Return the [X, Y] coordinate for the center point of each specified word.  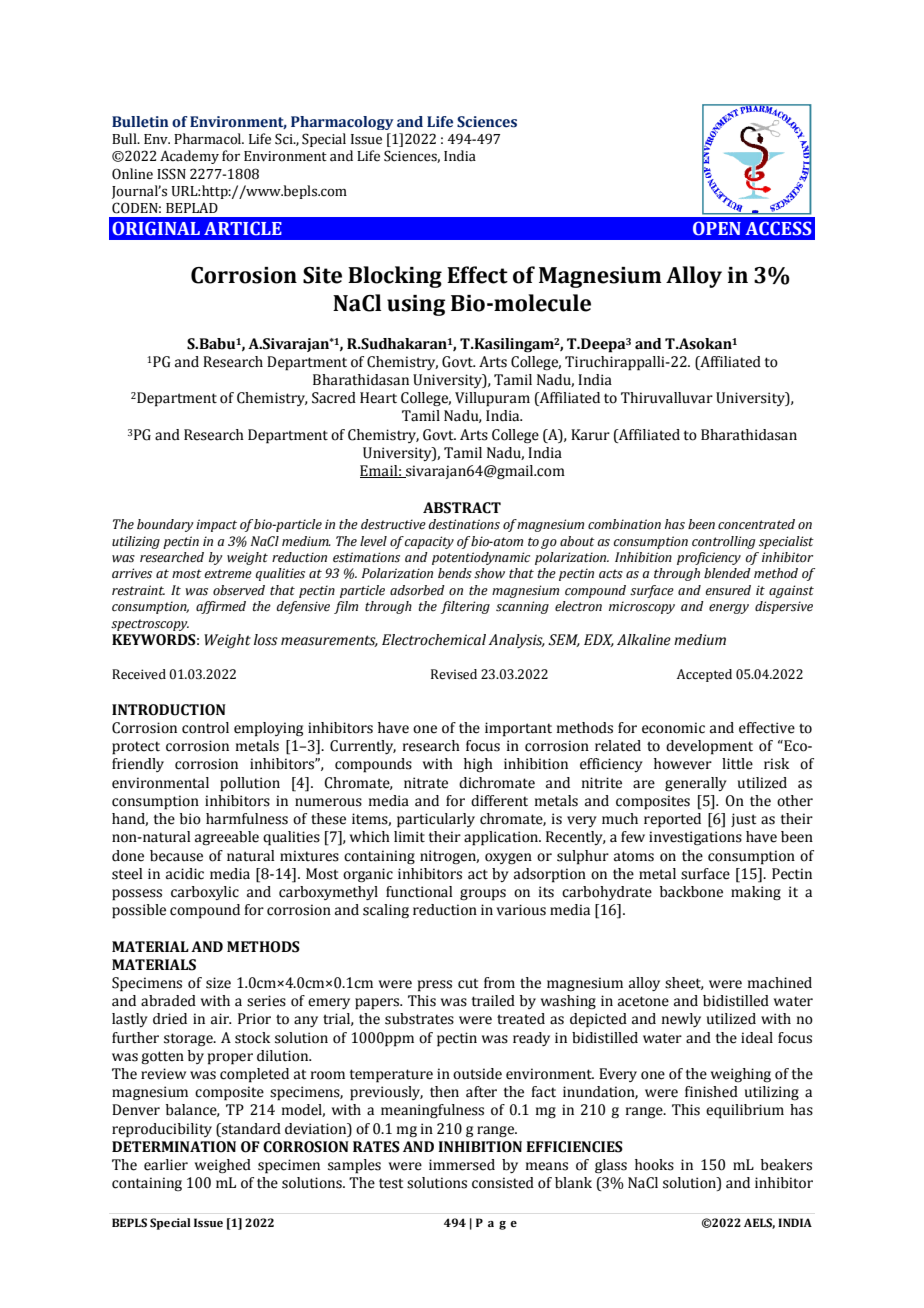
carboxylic [205, 893]
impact [216, 525]
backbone [691, 892]
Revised [454, 674]
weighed [223, 1166]
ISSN [171, 174]
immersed [462, 1165]
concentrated [756, 524]
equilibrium [745, 1111]
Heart [378, 398]
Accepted [704, 675]
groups [483, 895]
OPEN [717, 228]
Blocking [395, 277]
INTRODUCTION [169, 710]
